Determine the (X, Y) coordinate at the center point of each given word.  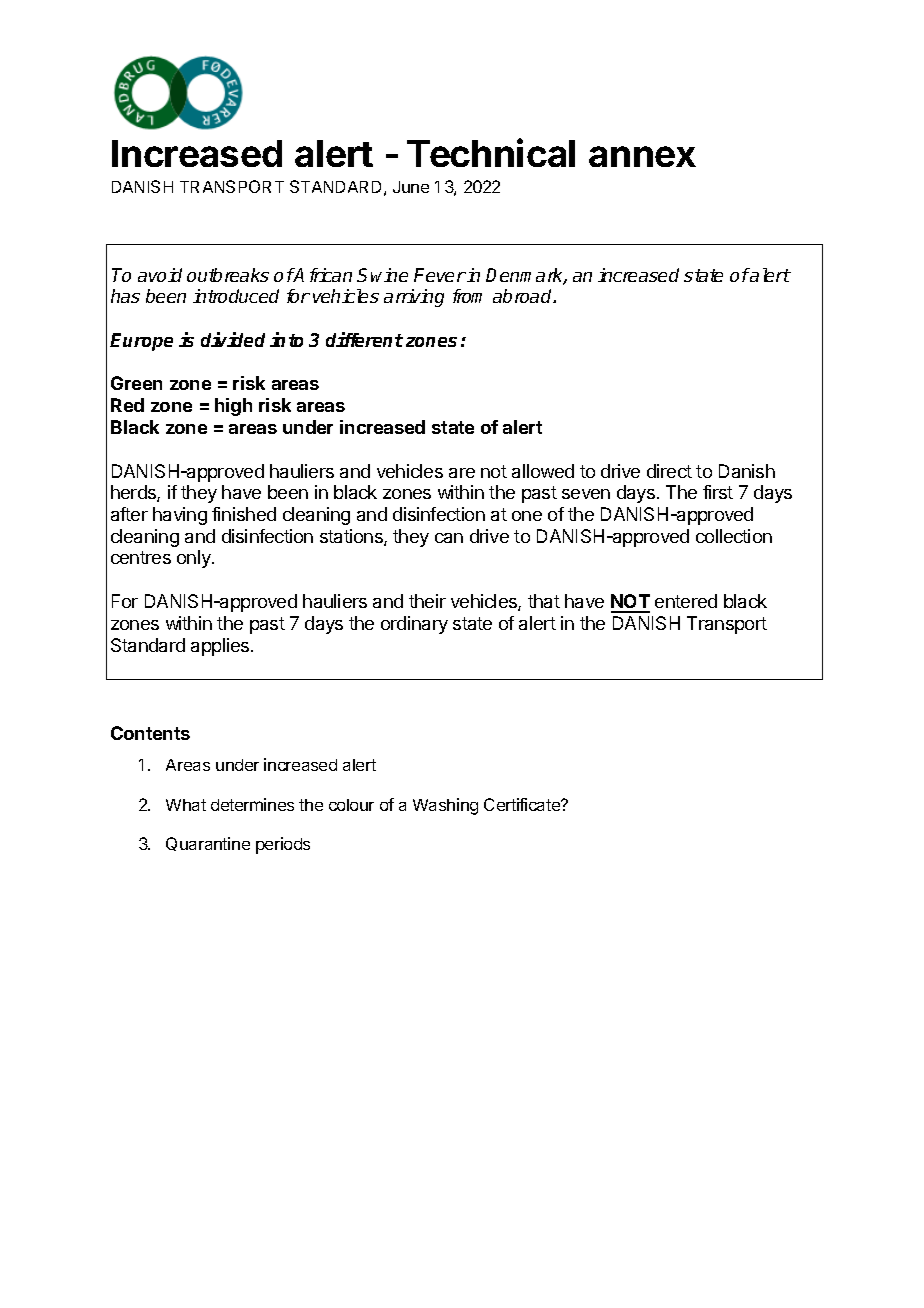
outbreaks (228, 275)
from (467, 296)
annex (642, 156)
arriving (414, 298)
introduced (236, 296)
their (427, 601)
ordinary (414, 625)
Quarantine (208, 844)
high (233, 407)
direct (669, 471)
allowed (543, 471)
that (544, 601)
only (195, 559)
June (411, 187)
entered (686, 601)
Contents (150, 733)
